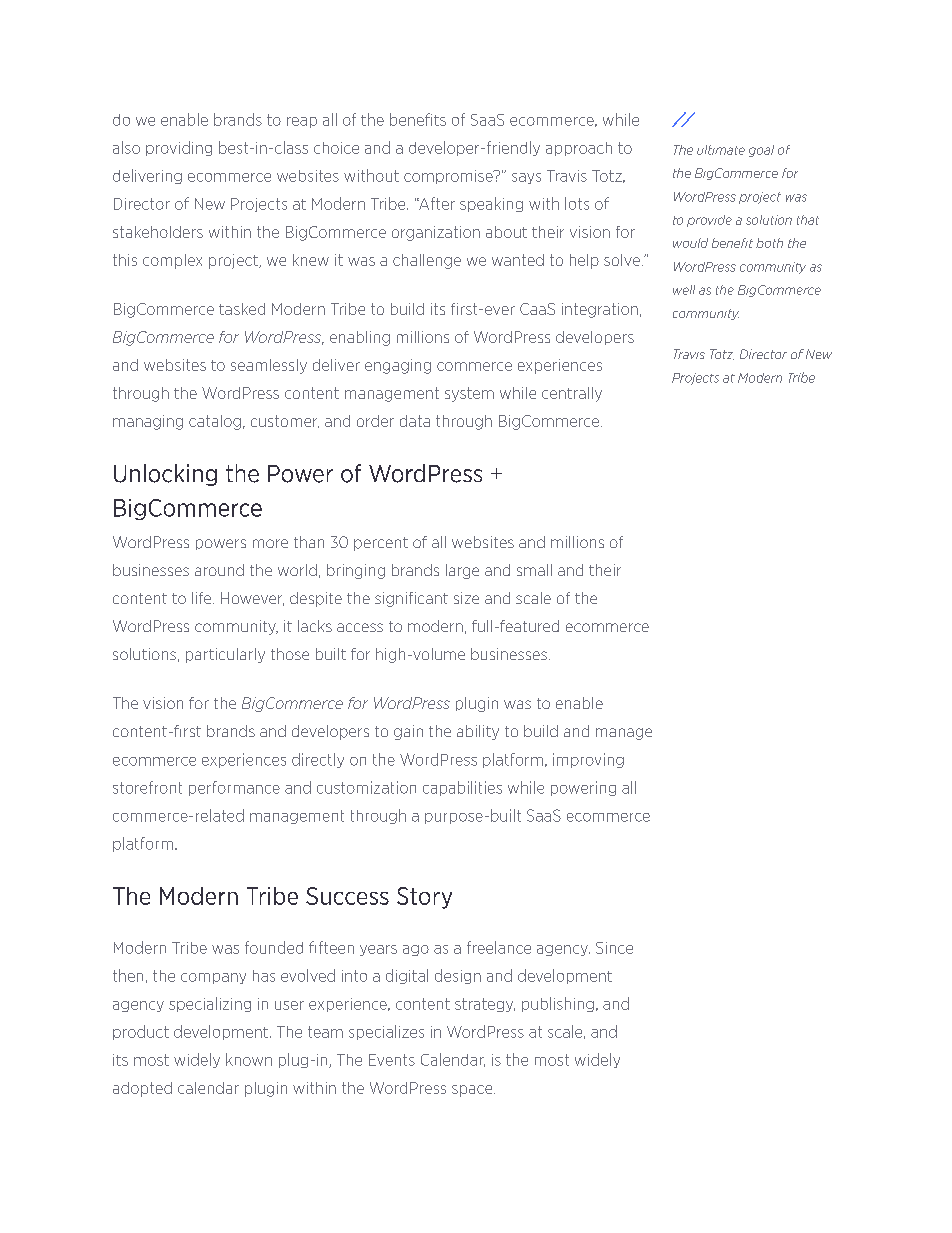 Image resolution: width=952 pixels, height=1233 pixels. Describe the element at coordinates (473, 1091) in the document. I see `space` at that location.
